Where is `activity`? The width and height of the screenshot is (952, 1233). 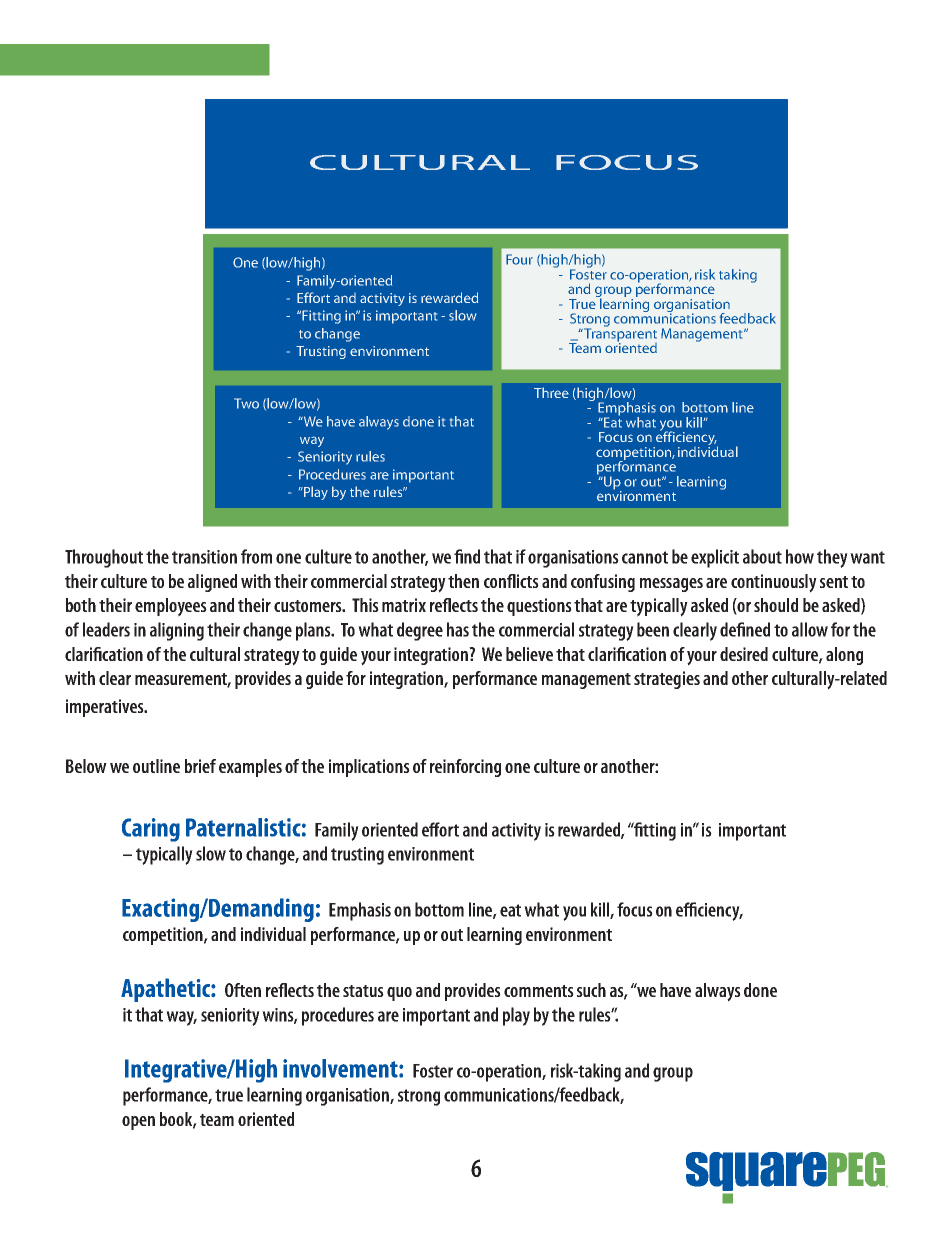 activity is located at coordinates (516, 832).
